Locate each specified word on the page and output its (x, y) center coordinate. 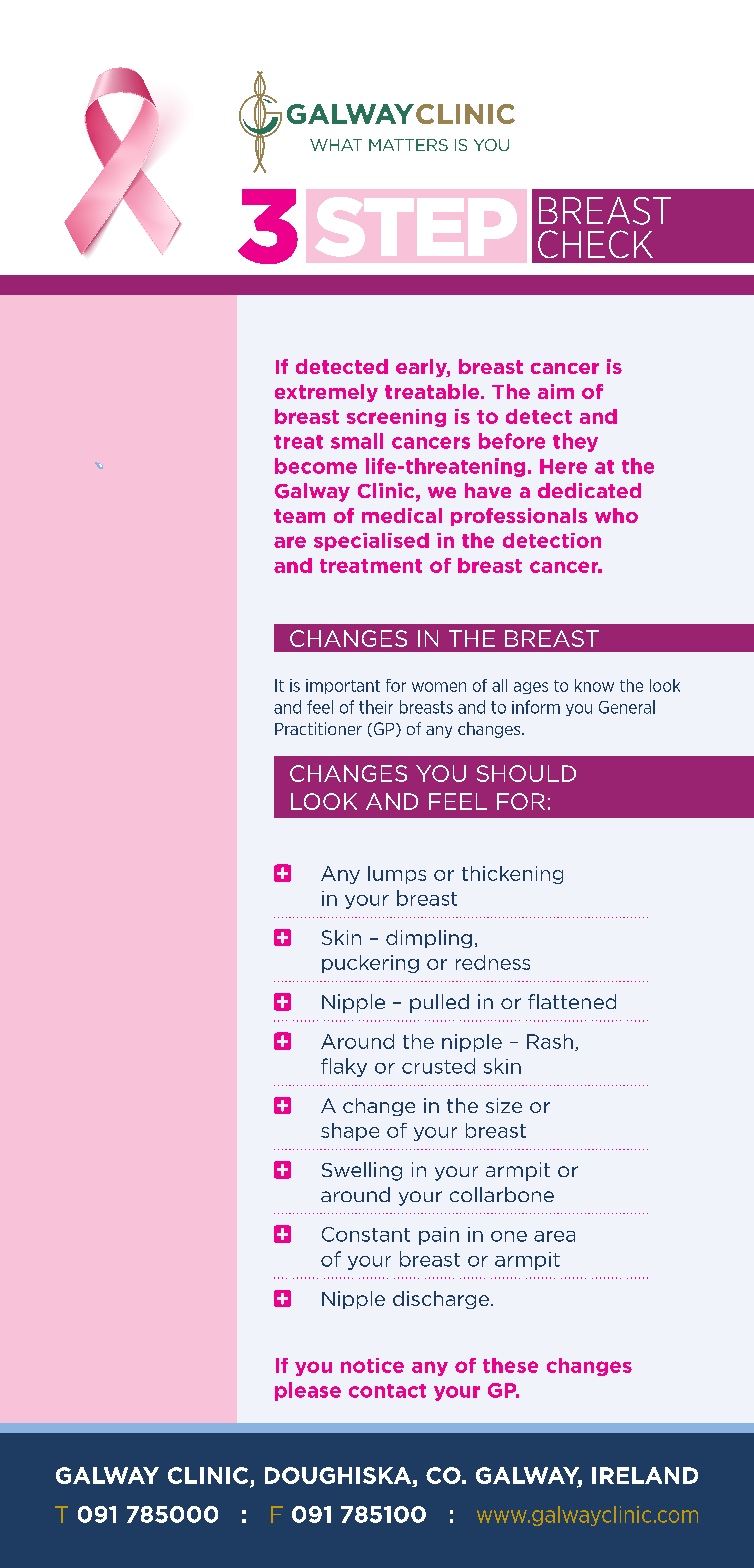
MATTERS (408, 145)
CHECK (595, 244)
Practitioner (318, 728)
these (510, 1365)
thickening (512, 875)
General (627, 707)
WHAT (336, 145)
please (308, 1391)
